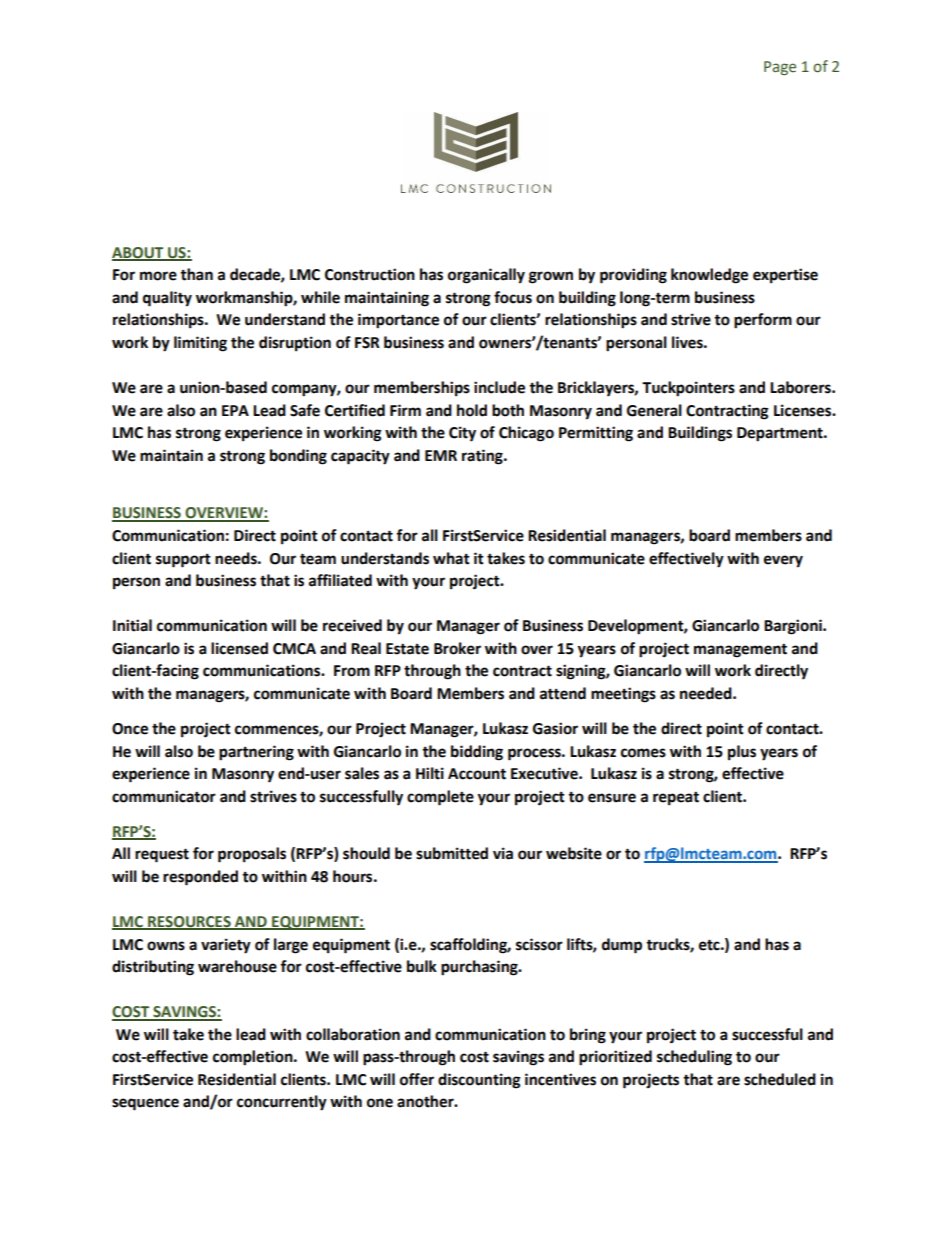 This screenshot has height=1233, width=952. Describe the element at coordinates (256, 753) in the screenshot. I see `partnering` at that location.
